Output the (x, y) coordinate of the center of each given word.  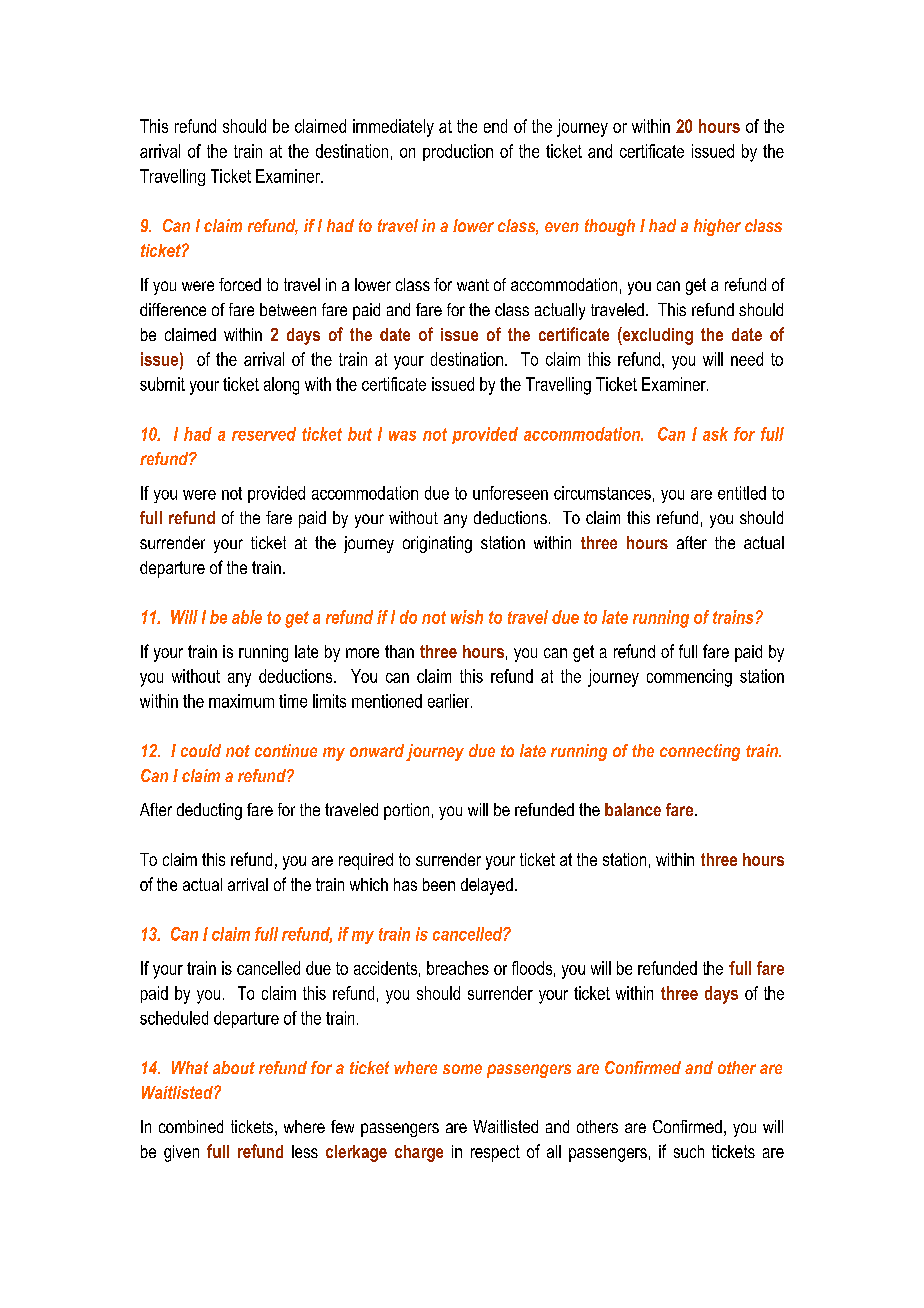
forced (240, 284)
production (458, 152)
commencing (689, 678)
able (247, 617)
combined (191, 1126)
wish (467, 617)
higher (717, 227)
